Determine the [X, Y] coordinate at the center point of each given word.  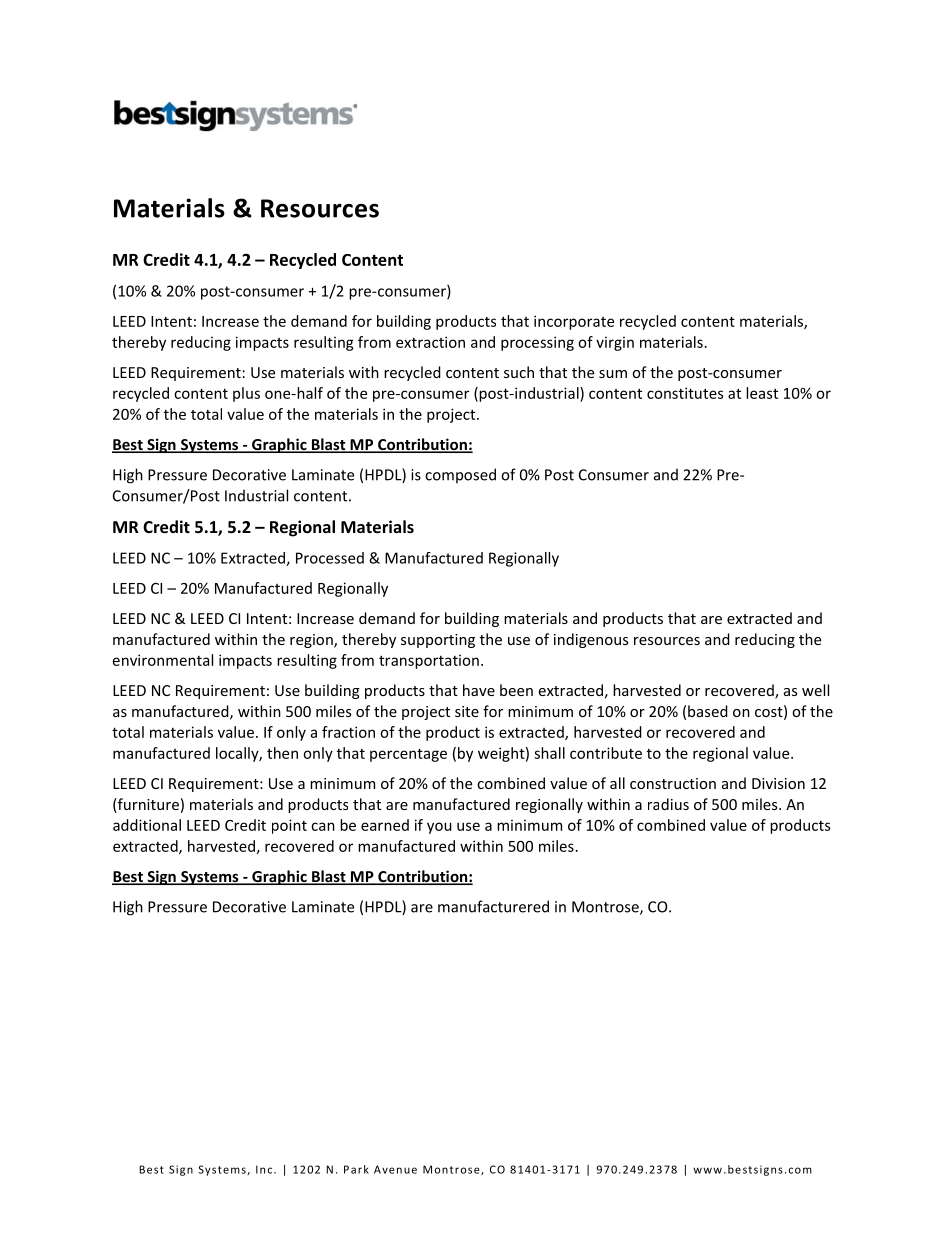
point [289, 826]
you [439, 828]
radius [668, 804]
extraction [430, 342]
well [815, 690]
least [762, 393]
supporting [438, 641]
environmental [163, 660]
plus [246, 394]
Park [356, 1169]
